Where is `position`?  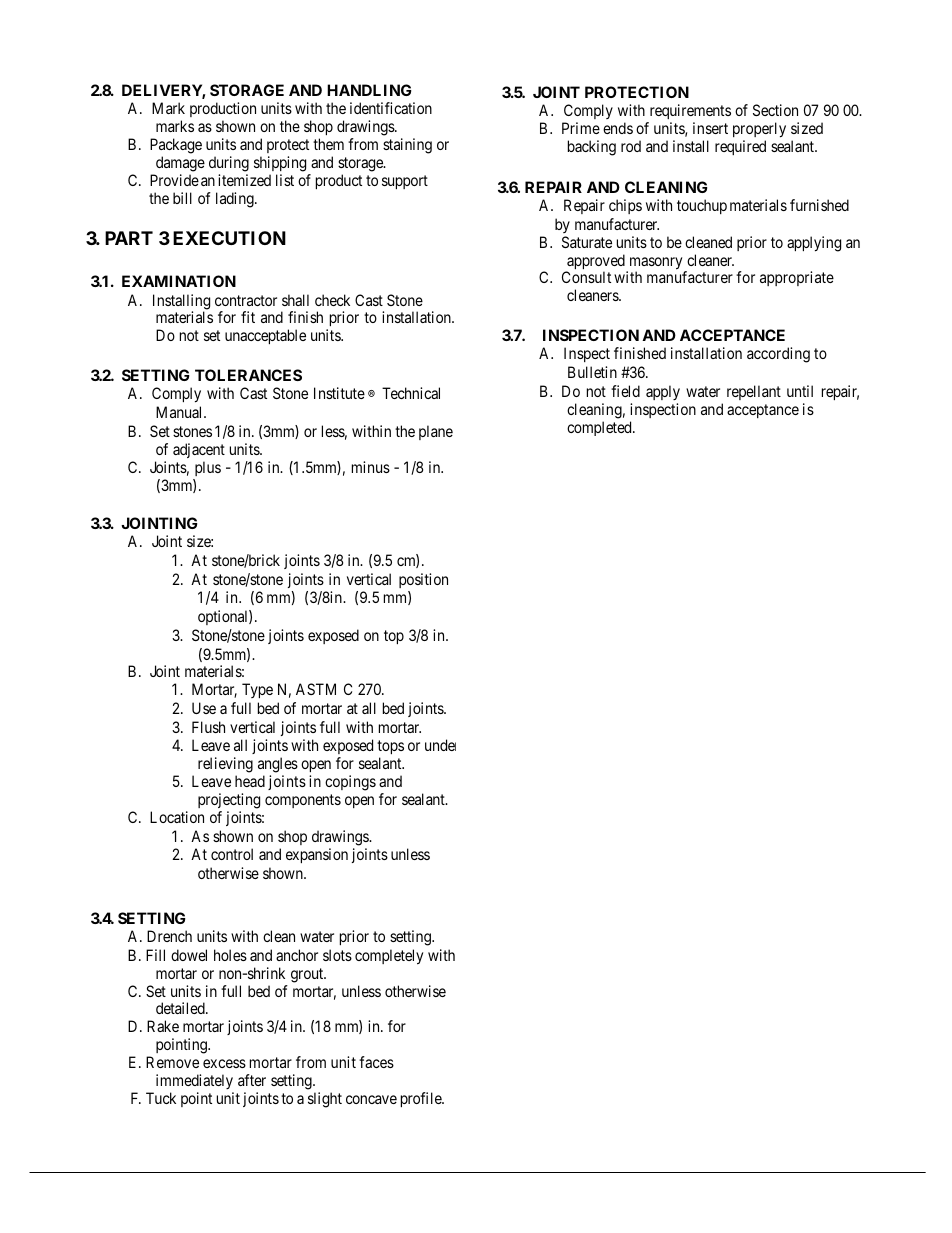
position is located at coordinates (423, 580).
